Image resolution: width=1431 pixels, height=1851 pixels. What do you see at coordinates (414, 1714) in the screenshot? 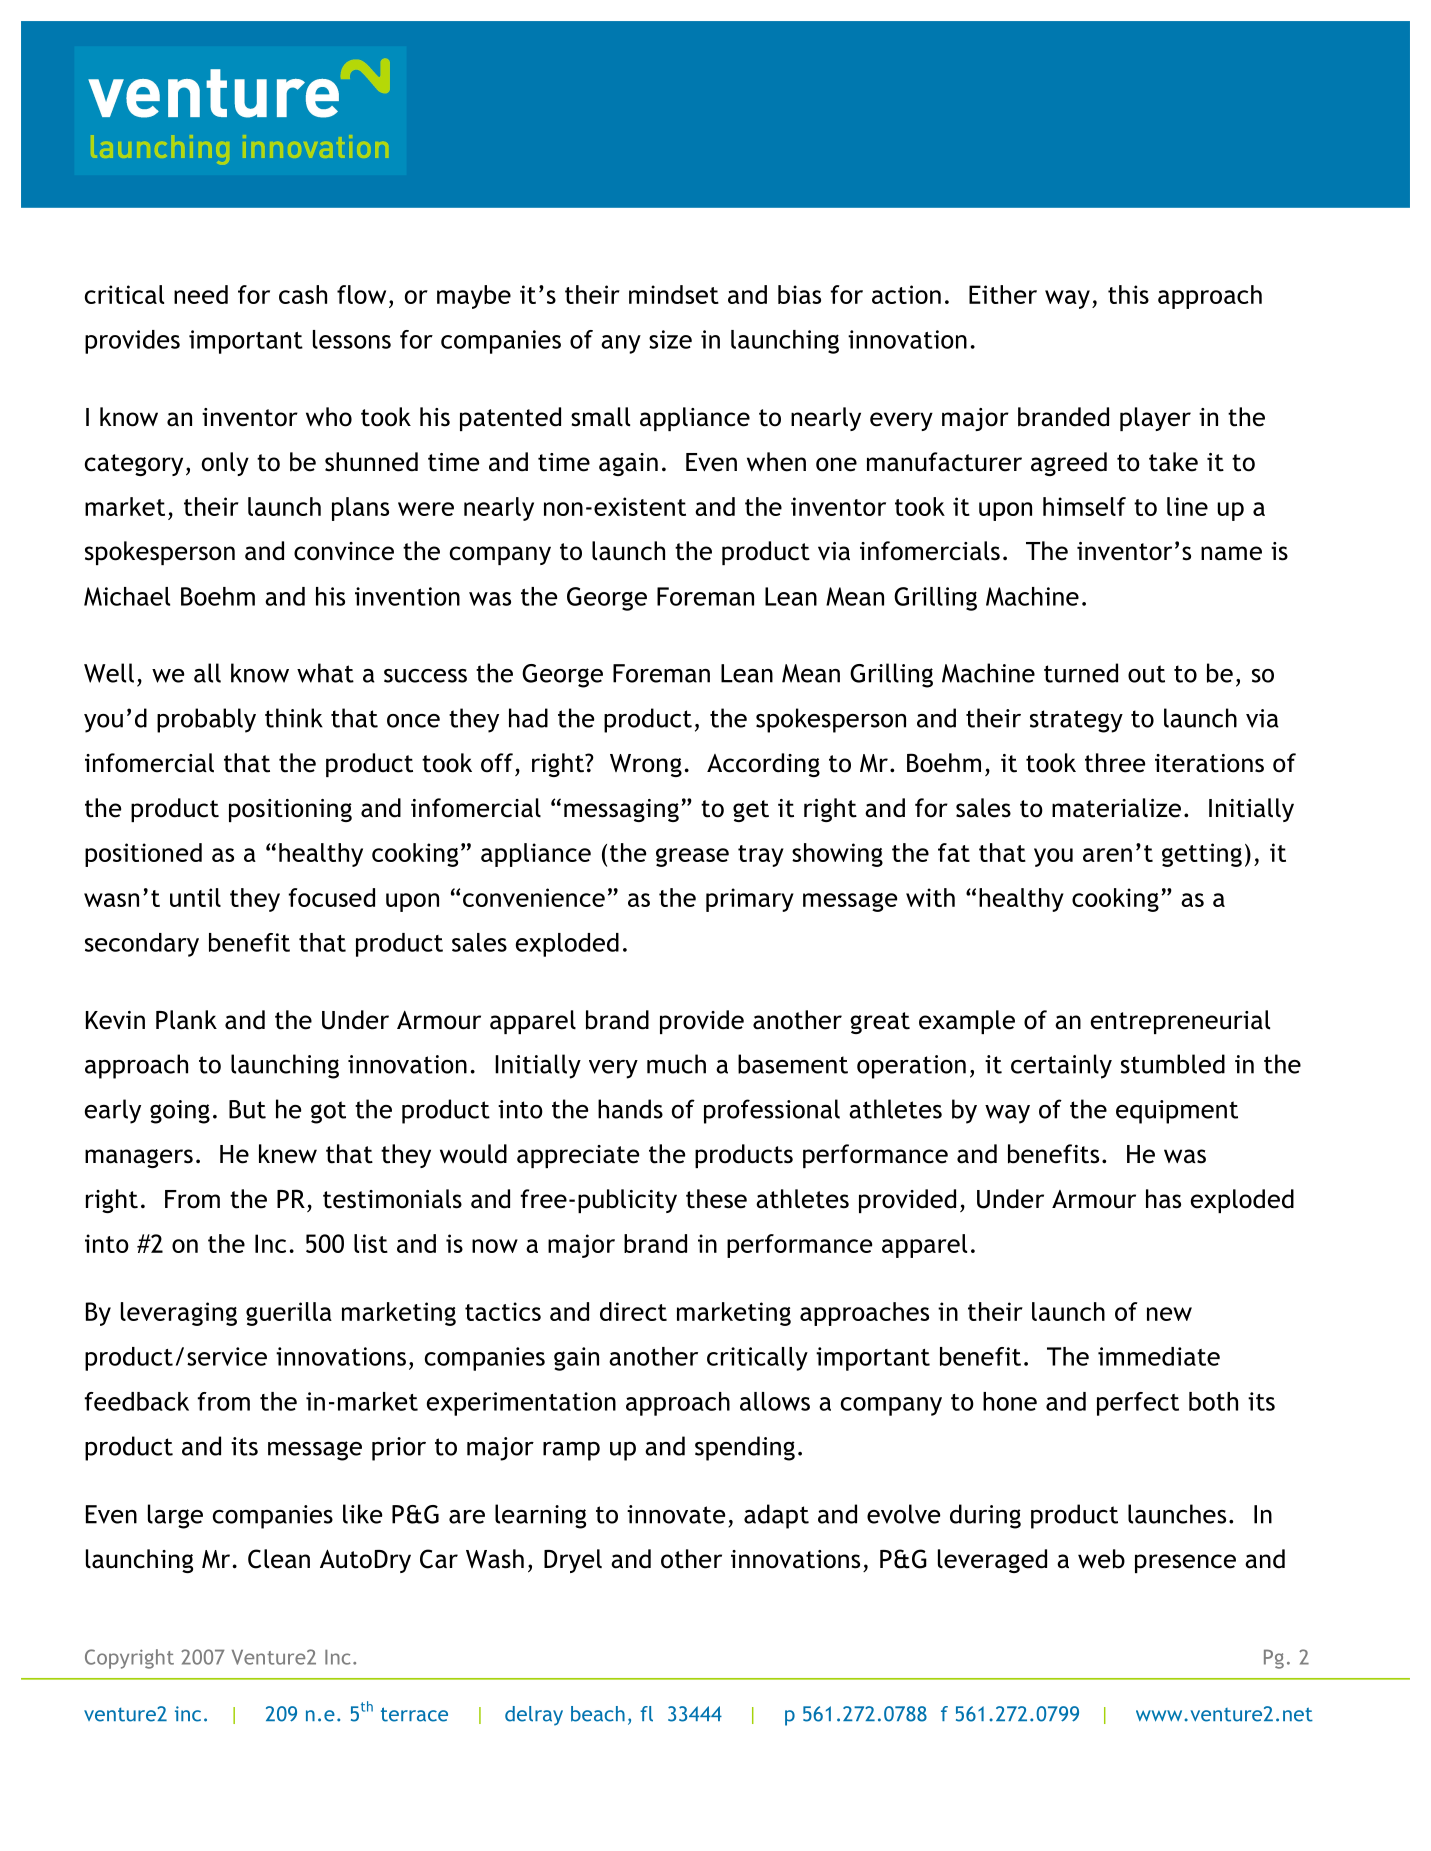
I see `terrace` at bounding box center [414, 1714].
